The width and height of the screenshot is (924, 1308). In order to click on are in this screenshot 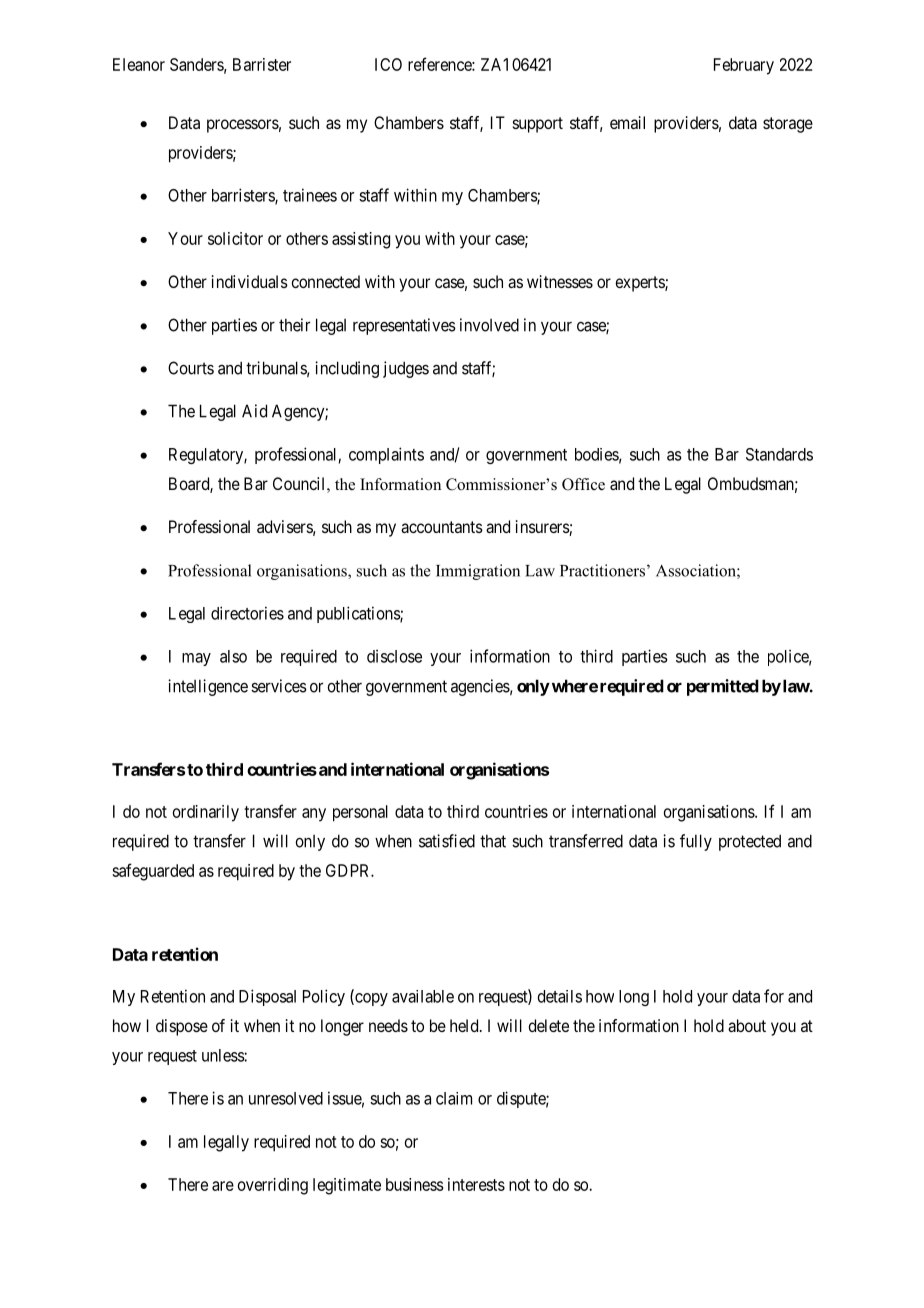, I will do `click(223, 1186)`.
